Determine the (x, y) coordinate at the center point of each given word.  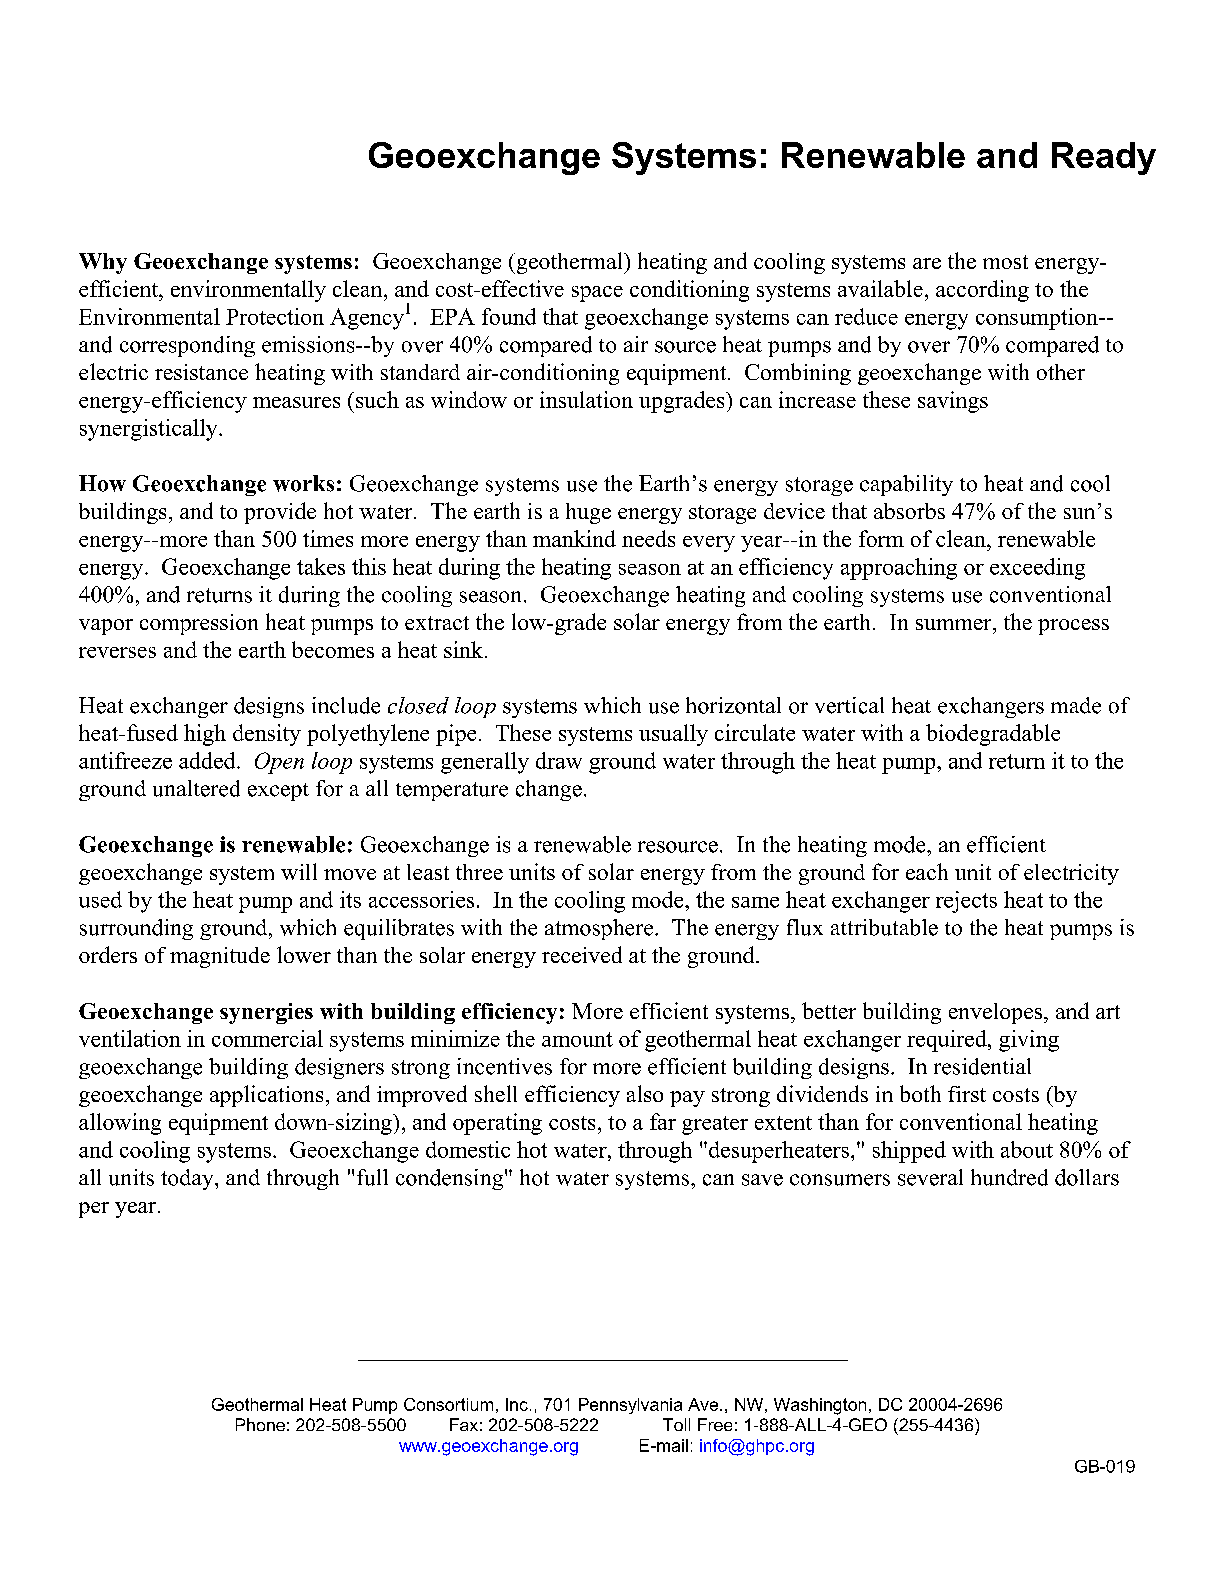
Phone (260, 1424)
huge (588, 513)
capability (906, 485)
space (597, 294)
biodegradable (993, 735)
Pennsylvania (630, 1406)
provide (280, 513)
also (645, 1093)
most (1005, 262)
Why (103, 263)
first (967, 1094)
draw (559, 760)
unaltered (196, 788)
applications (266, 1096)
